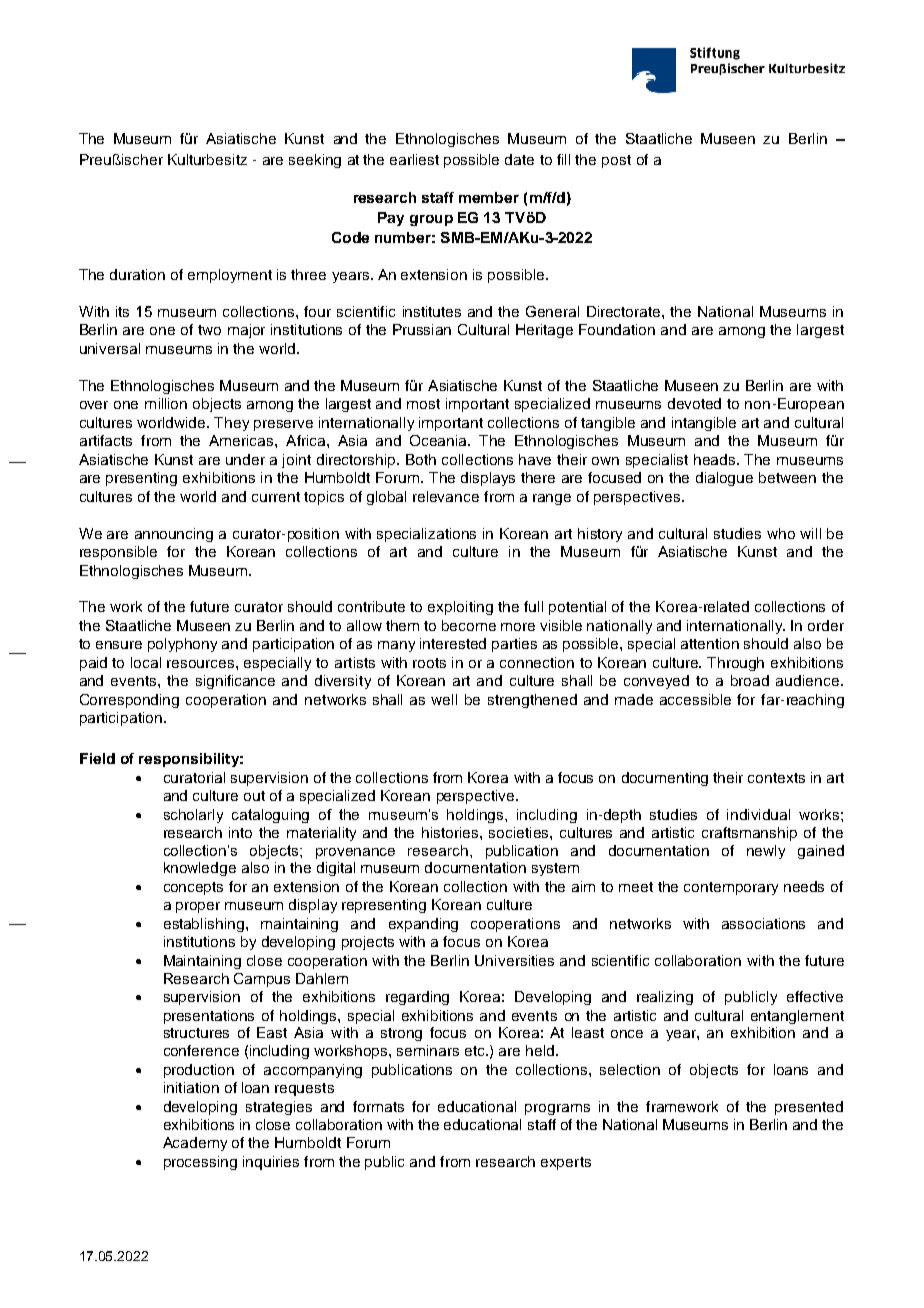  I want to click on Oceania, so click(440, 440).
